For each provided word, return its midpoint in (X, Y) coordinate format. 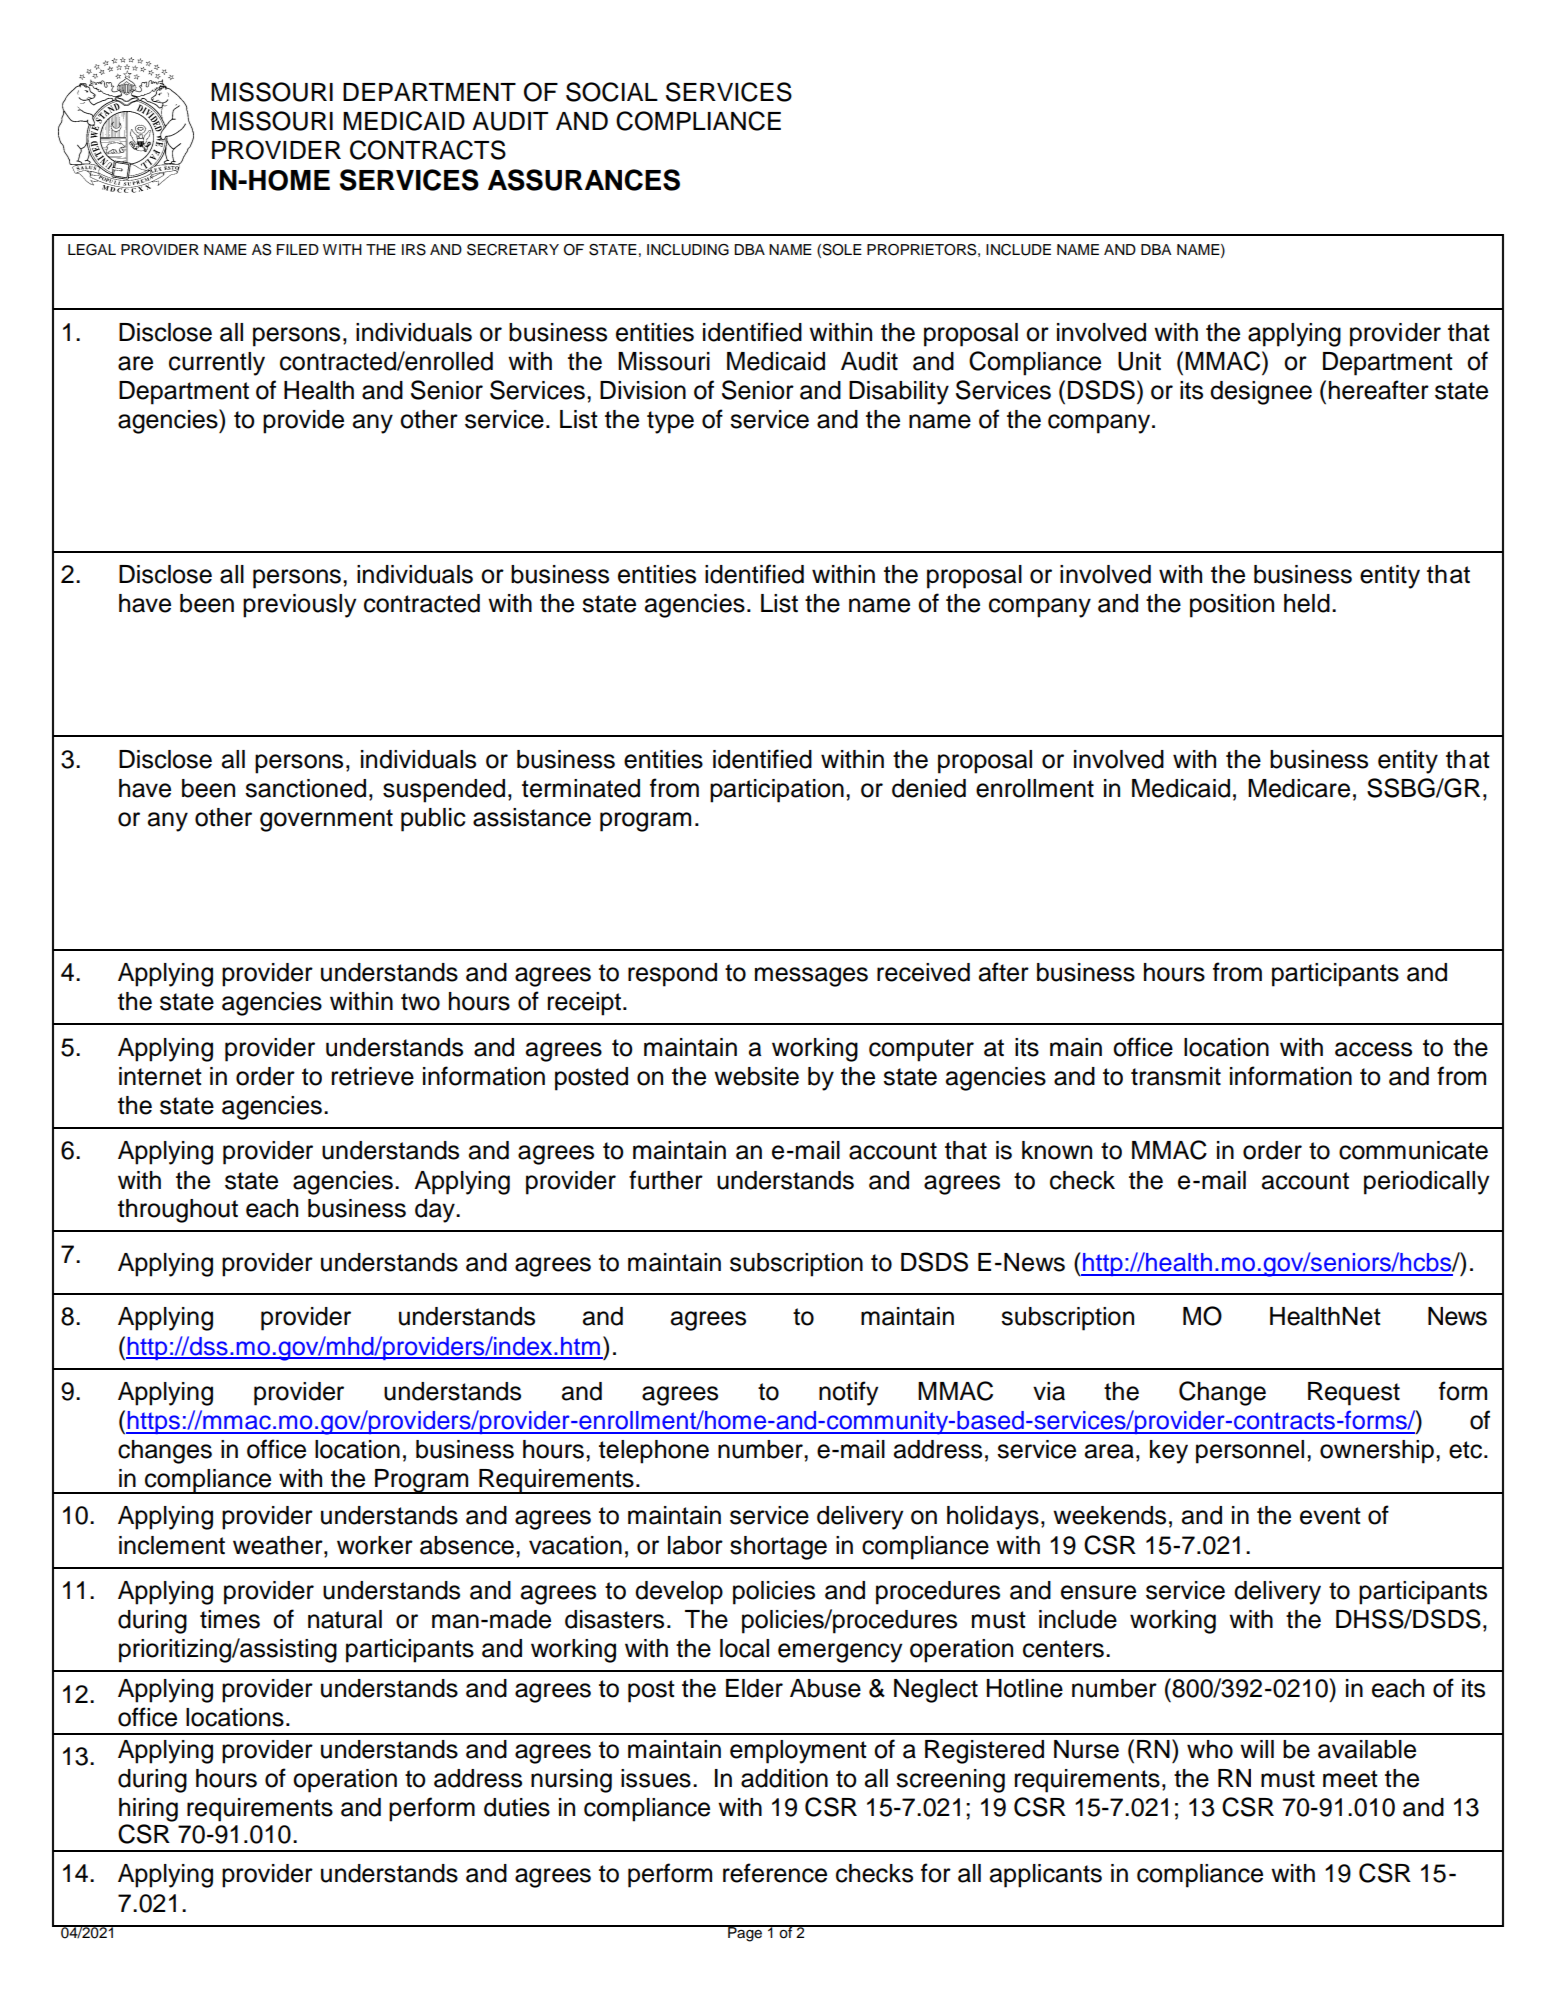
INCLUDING (688, 250)
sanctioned (305, 788)
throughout (178, 1211)
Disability (899, 393)
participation (777, 791)
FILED (298, 249)
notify (848, 1393)
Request (1354, 1394)
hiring (148, 1810)
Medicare (1299, 788)
